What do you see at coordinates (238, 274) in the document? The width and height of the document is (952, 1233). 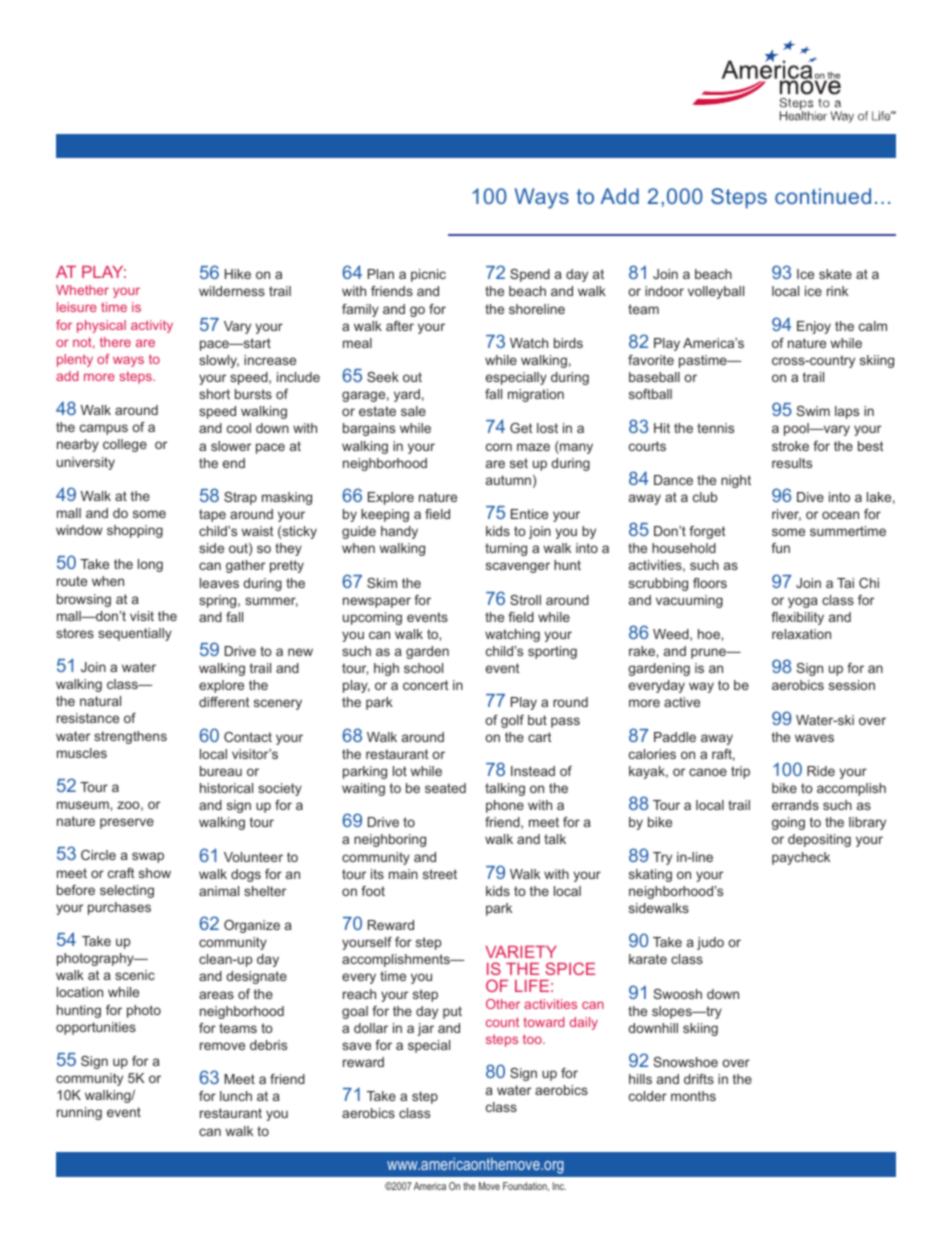 I see `Hike` at bounding box center [238, 274].
